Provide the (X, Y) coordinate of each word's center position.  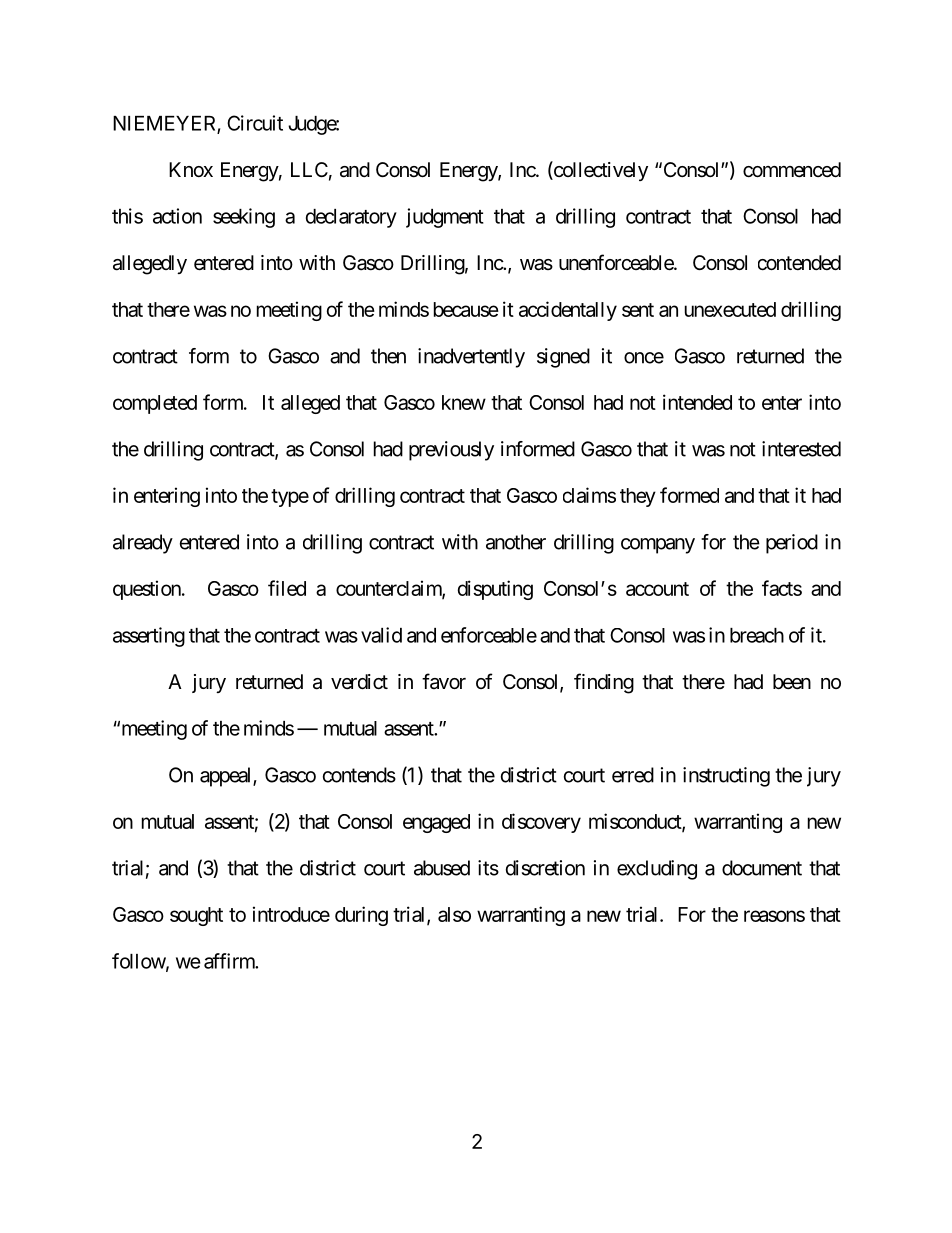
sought (196, 916)
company (658, 546)
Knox (191, 169)
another (516, 542)
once (644, 358)
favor (444, 681)
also (454, 914)
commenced (792, 170)
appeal (227, 777)
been (792, 681)
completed (155, 404)
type (290, 498)
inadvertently (471, 358)
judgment (445, 218)
